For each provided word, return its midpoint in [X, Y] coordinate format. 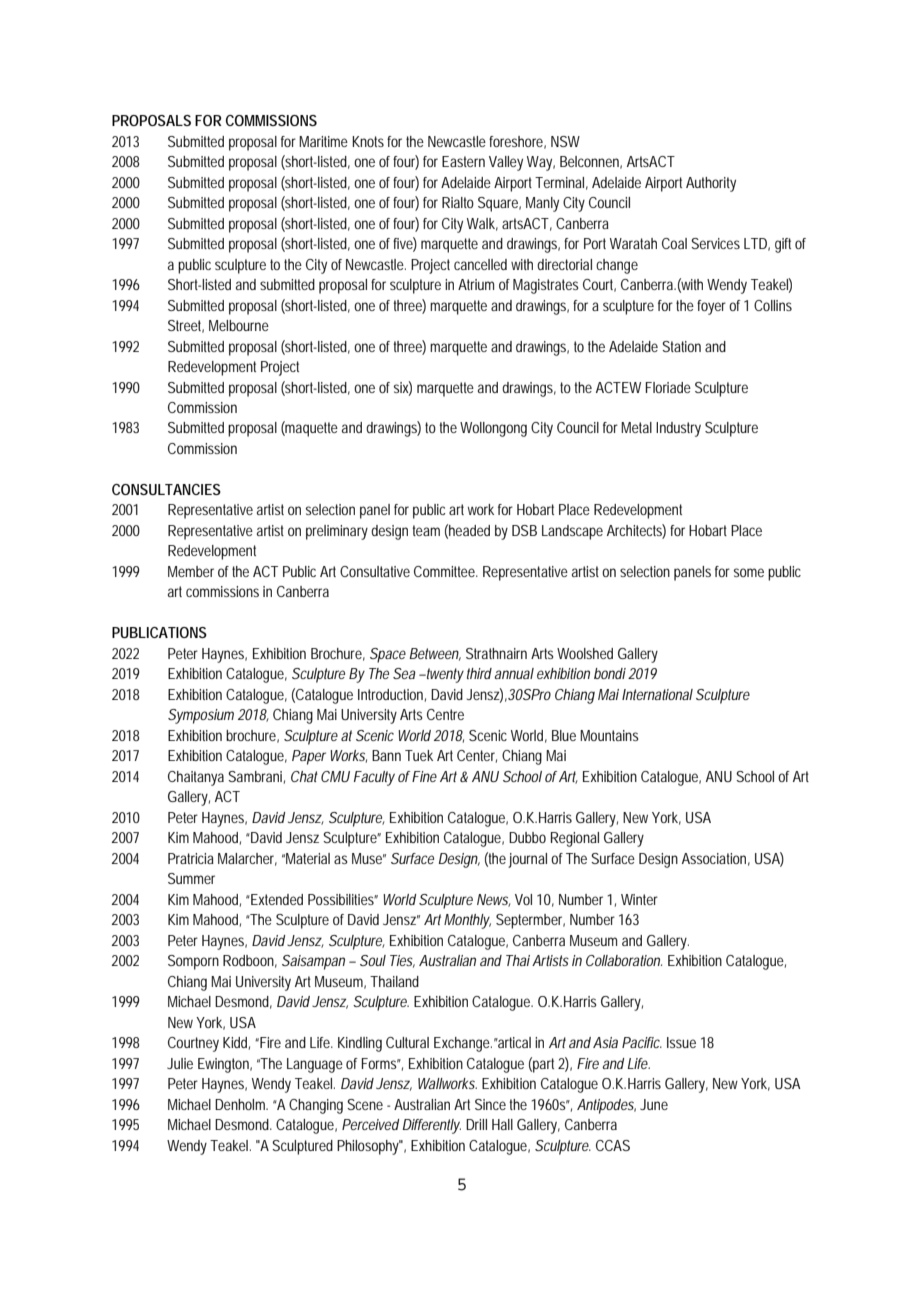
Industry [678, 429]
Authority [711, 184]
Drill [476, 1124]
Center [477, 756]
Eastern [463, 161]
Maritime [323, 141]
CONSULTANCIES [166, 489]
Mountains [609, 735]
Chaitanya [196, 778]
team [426, 530]
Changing [316, 1106]
